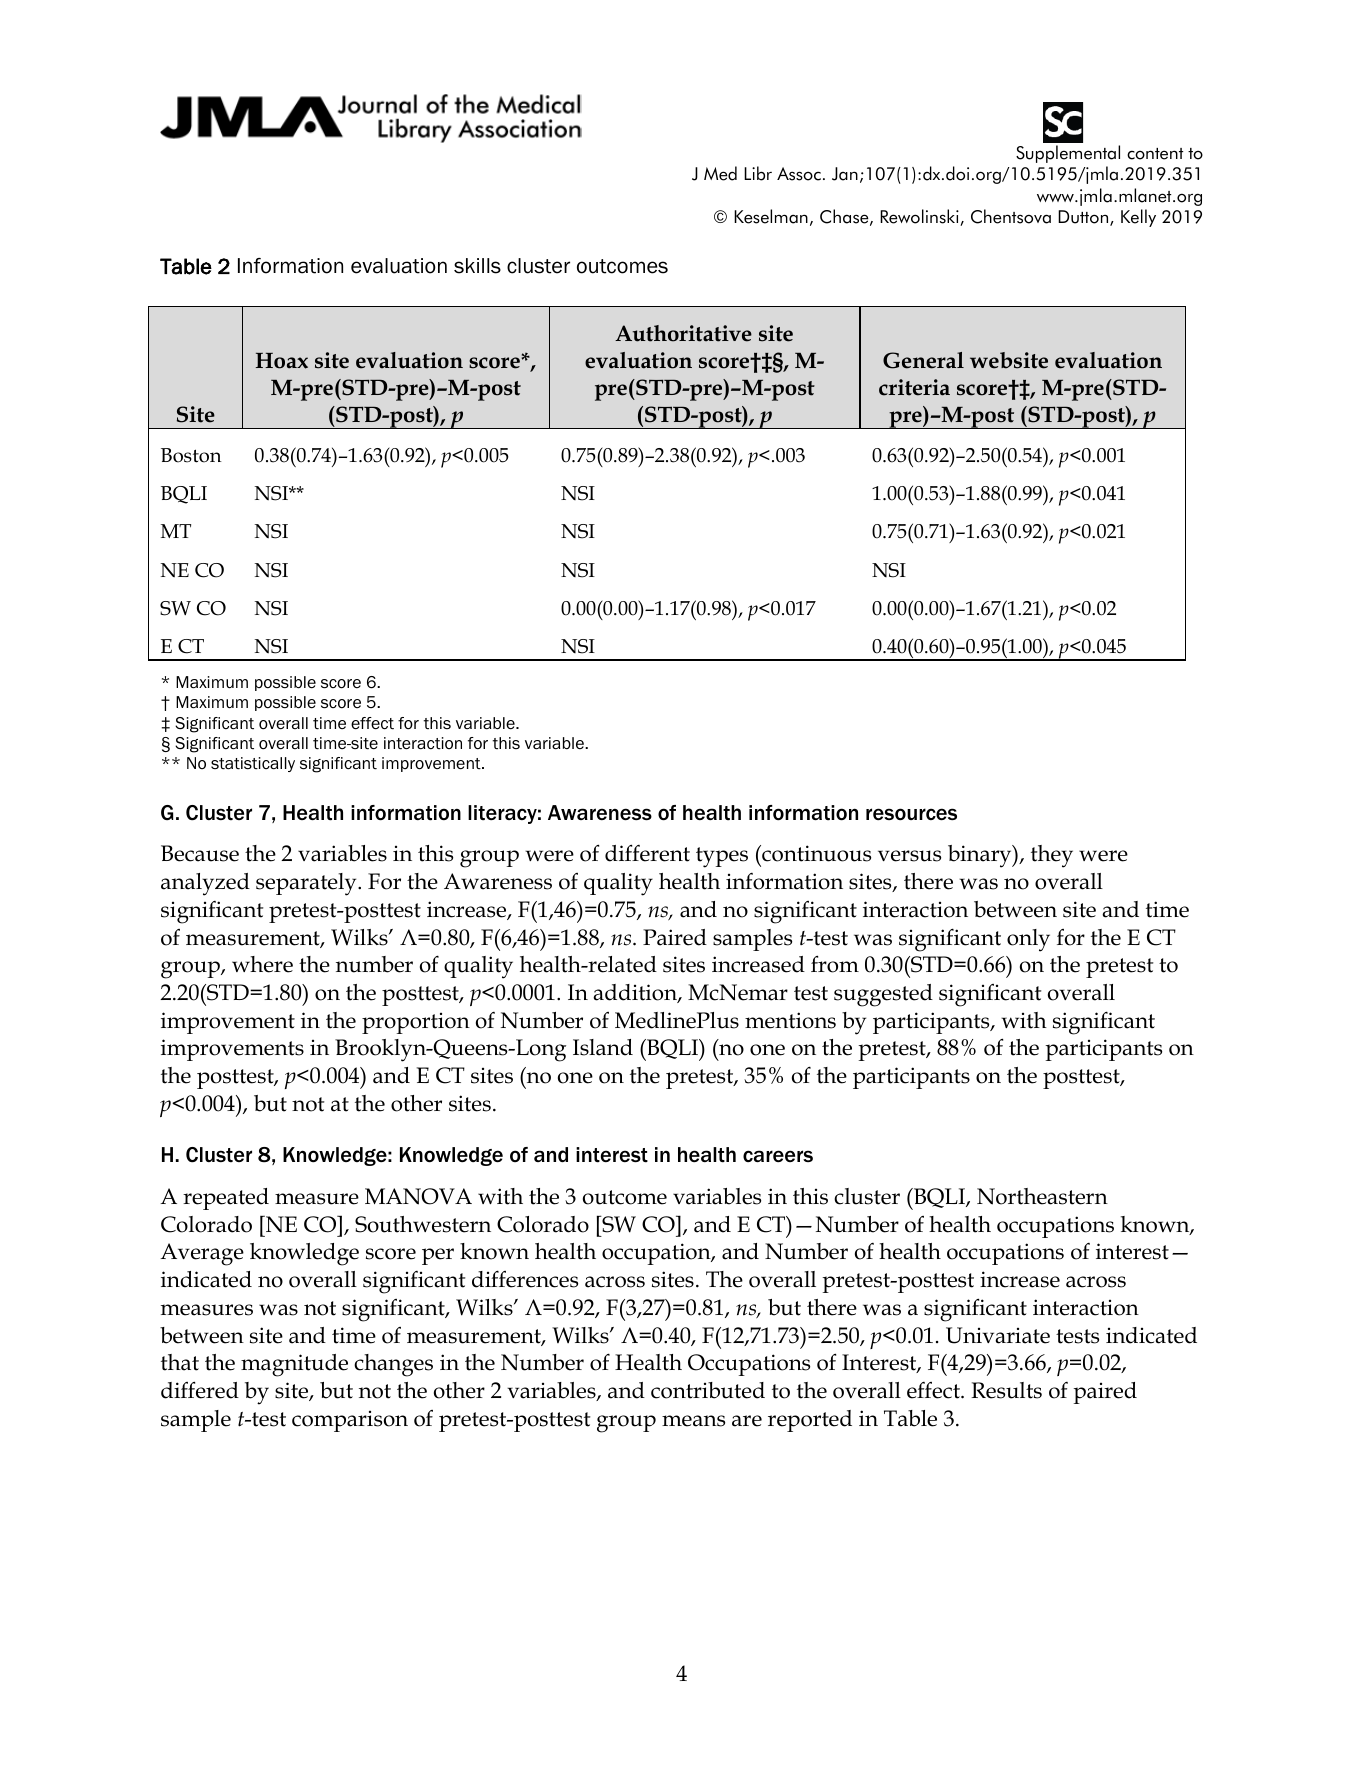 The height and width of the screenshot is (1766, 1364). Describe the element at coordinates (914, 387) in the screenshot. I see `criteria` at that location.
